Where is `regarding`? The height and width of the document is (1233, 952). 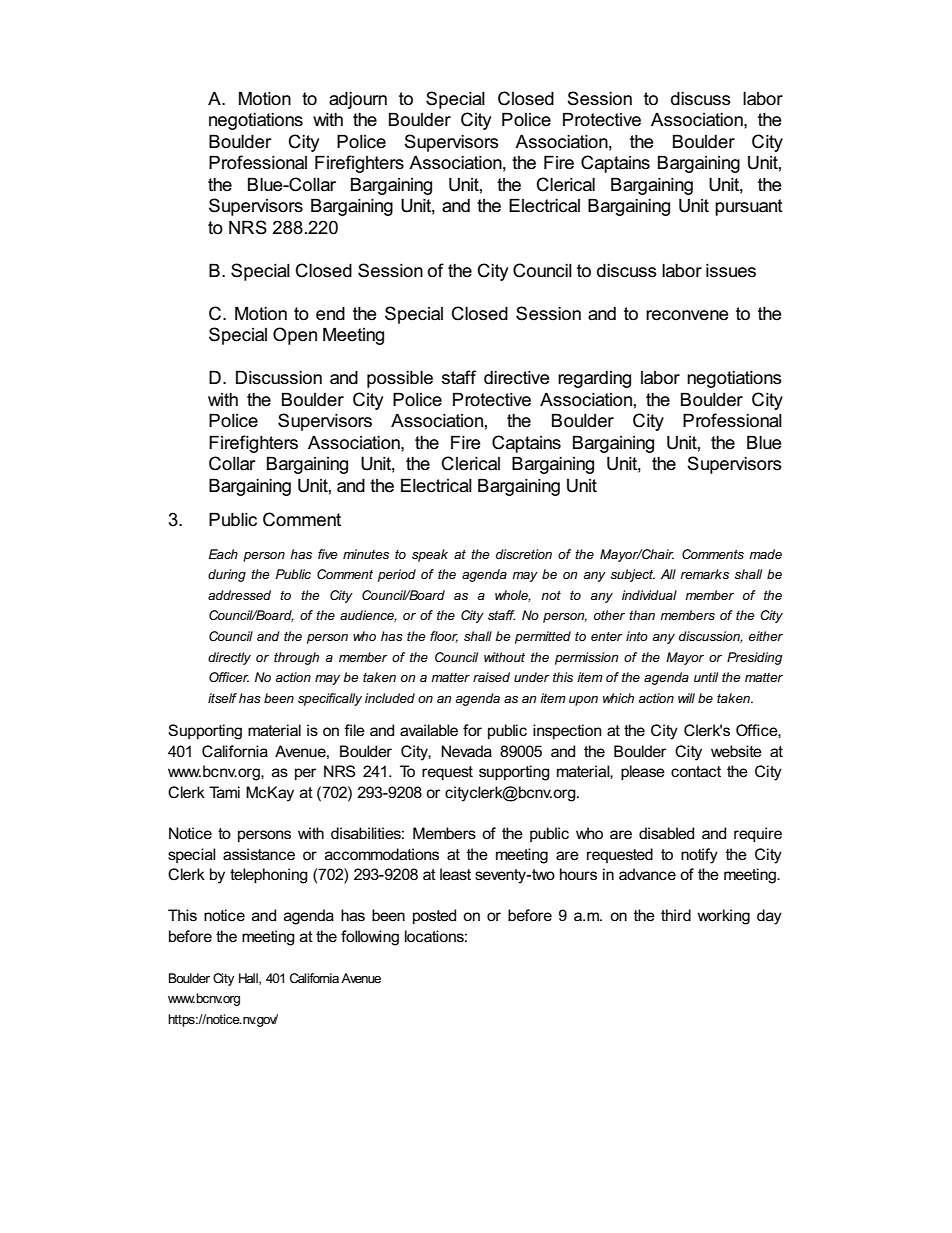 regarding is located at coordinates (594, 379).
